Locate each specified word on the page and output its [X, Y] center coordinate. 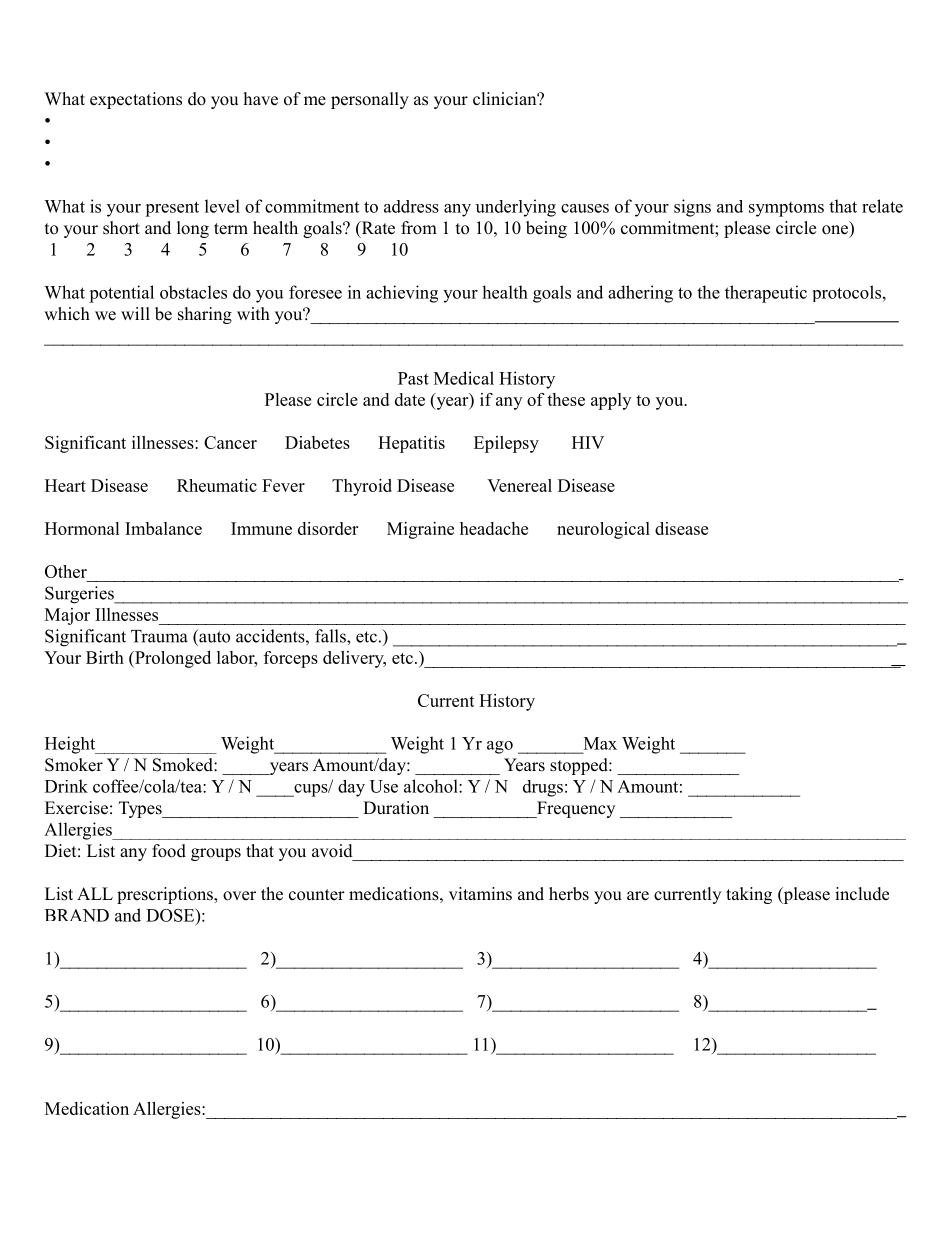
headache [494, 528]
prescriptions [166, 895]
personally [370, 100]
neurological [603, 530]
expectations [136, 100]
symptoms [786, 209]
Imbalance [163, 528]
